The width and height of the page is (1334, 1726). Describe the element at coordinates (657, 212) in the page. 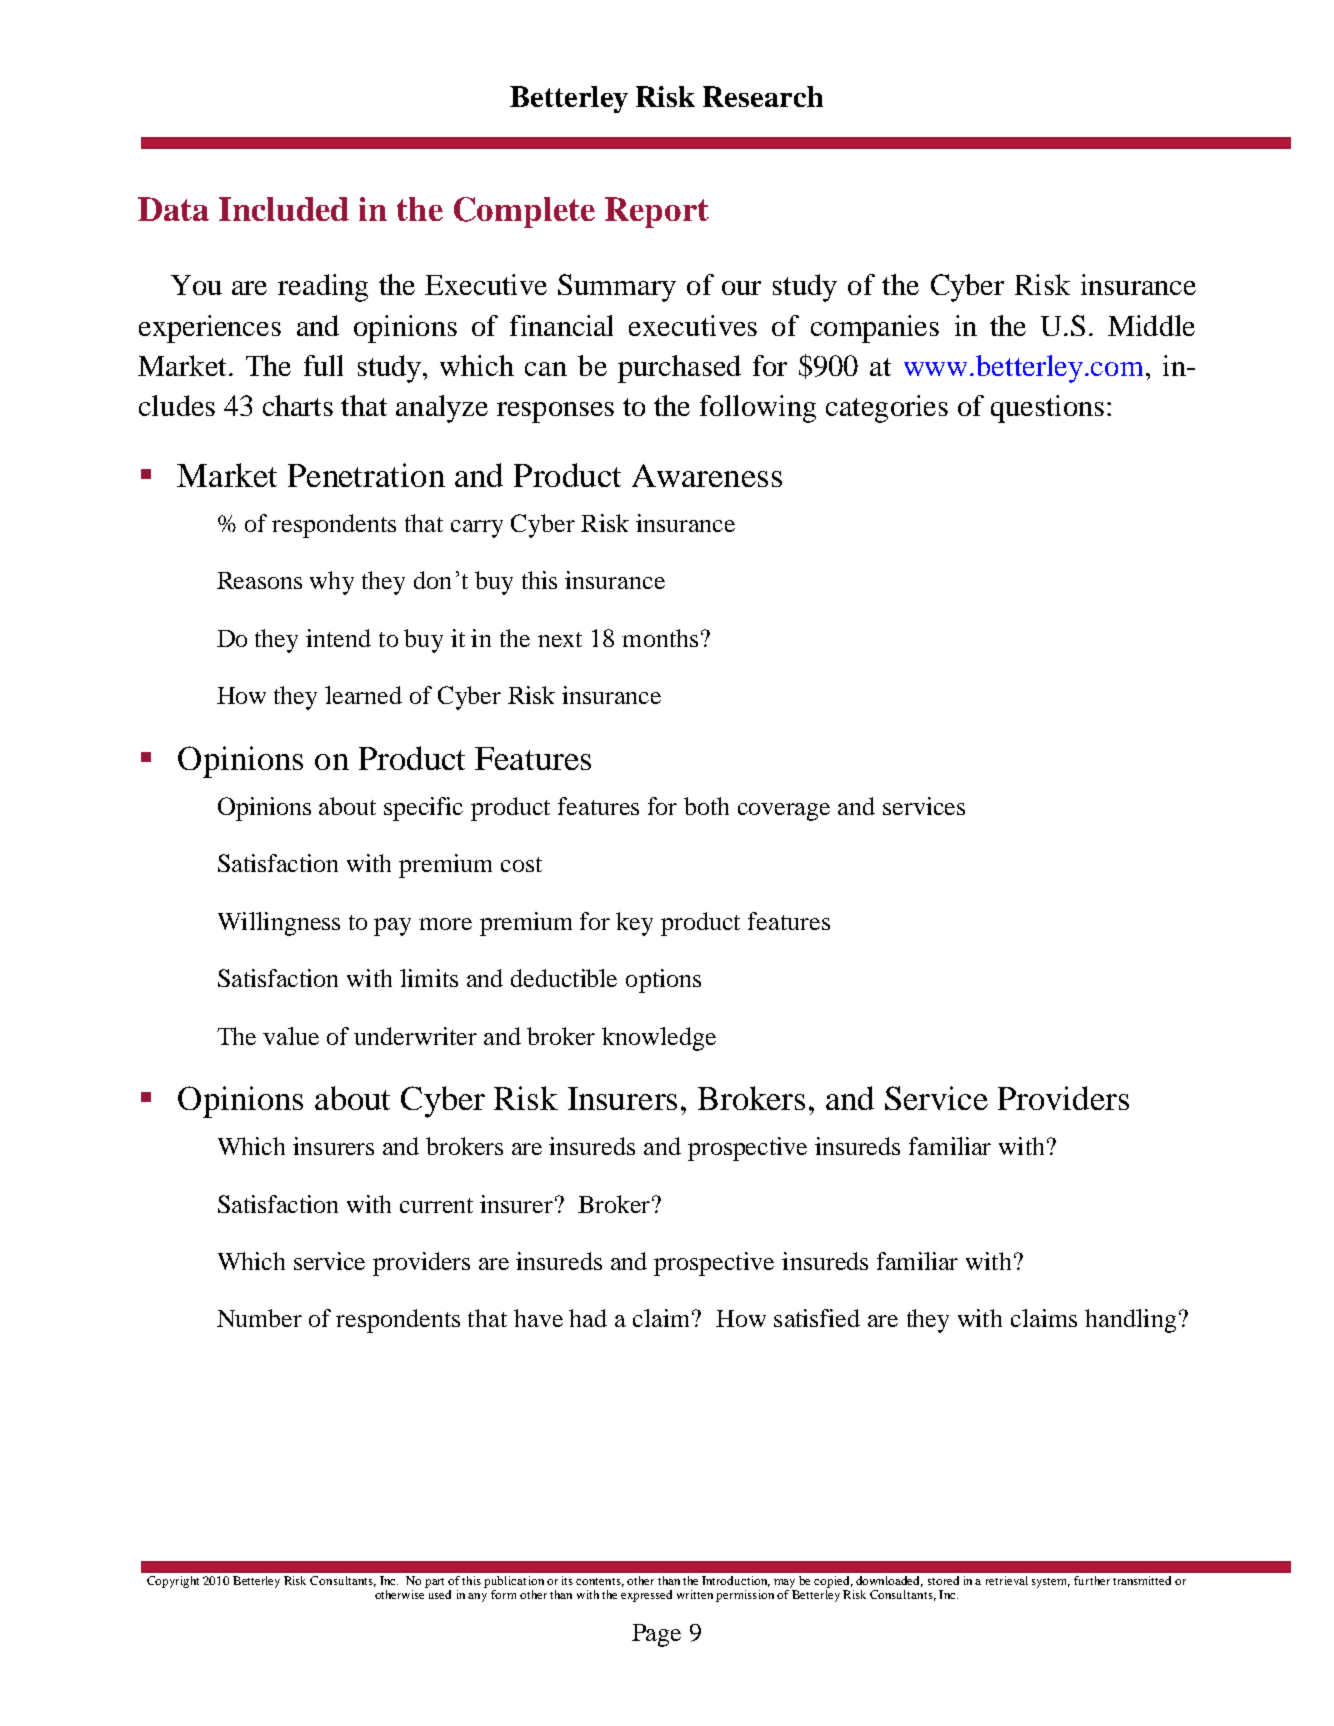

I see `Report` at that location.
